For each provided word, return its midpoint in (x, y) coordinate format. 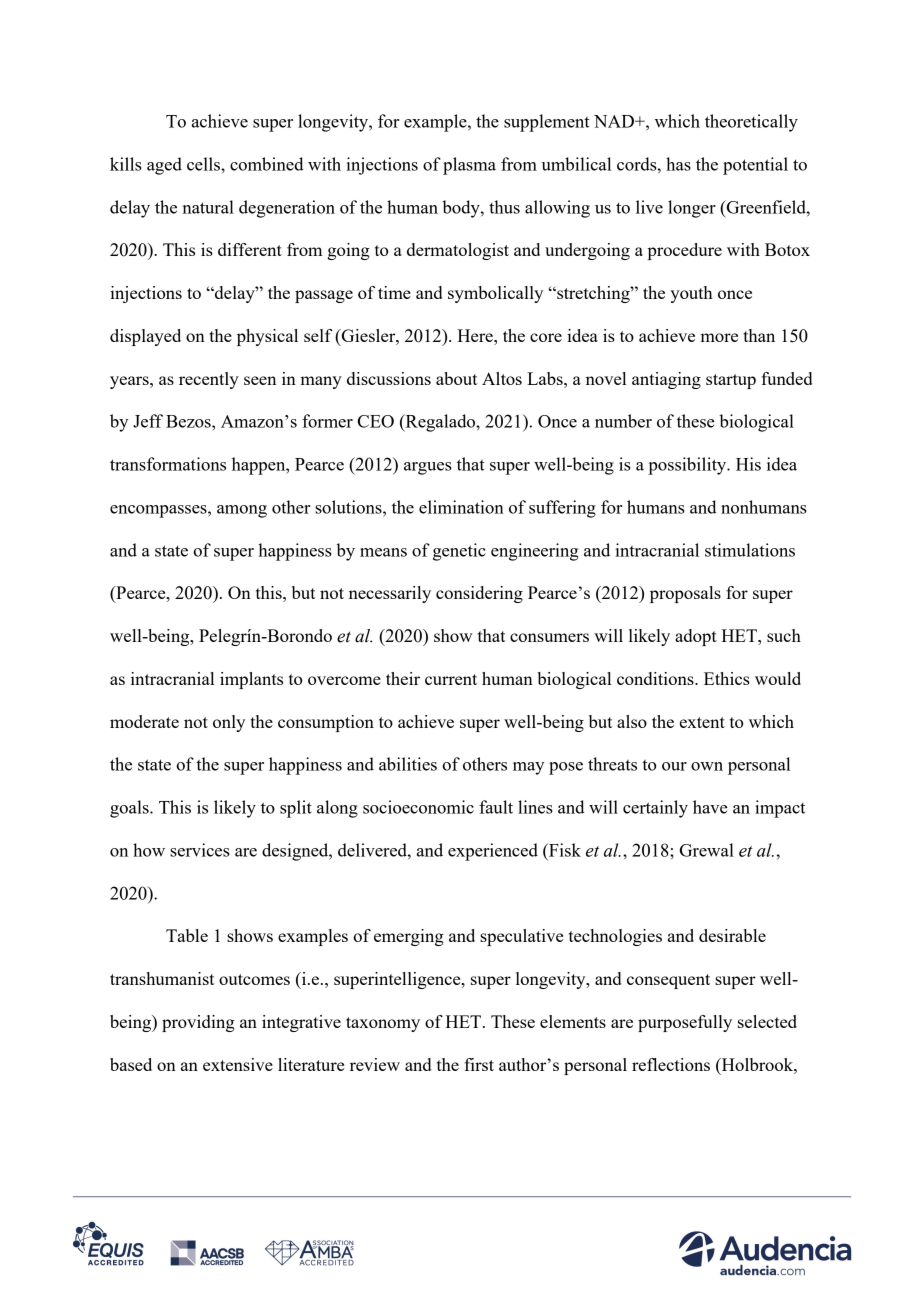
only (229, 723)
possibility (688, 466)
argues (428, 468)
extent (702, 722)
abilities (408, 764)
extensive (238, 1064)
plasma (469, 166)
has (678, 164)
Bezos (189, 421)
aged (164, 166)
